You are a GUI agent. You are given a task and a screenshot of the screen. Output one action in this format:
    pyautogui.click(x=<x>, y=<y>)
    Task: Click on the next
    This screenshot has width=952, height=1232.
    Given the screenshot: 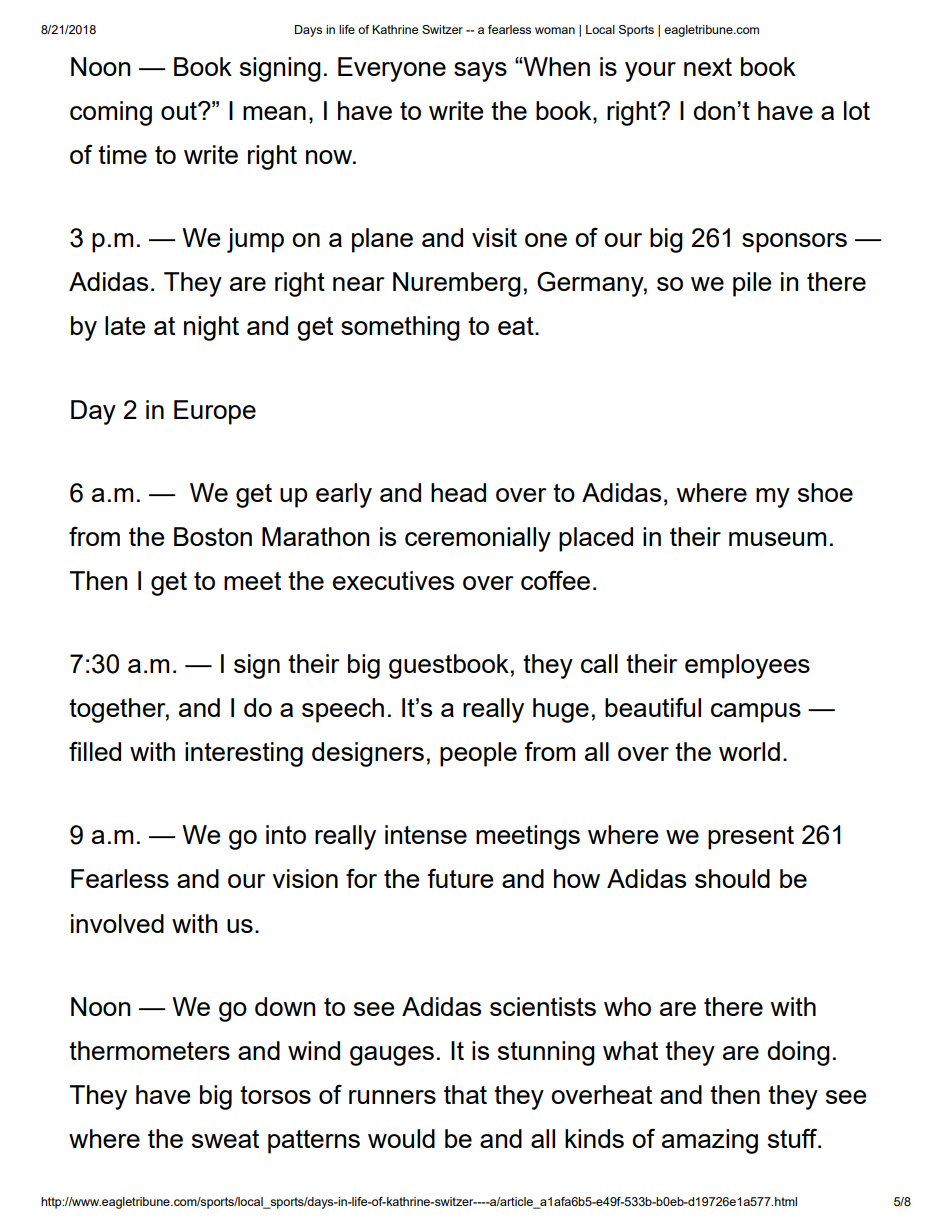 What is the action you would take?
    pyautogui.click(x=708, y=67)
